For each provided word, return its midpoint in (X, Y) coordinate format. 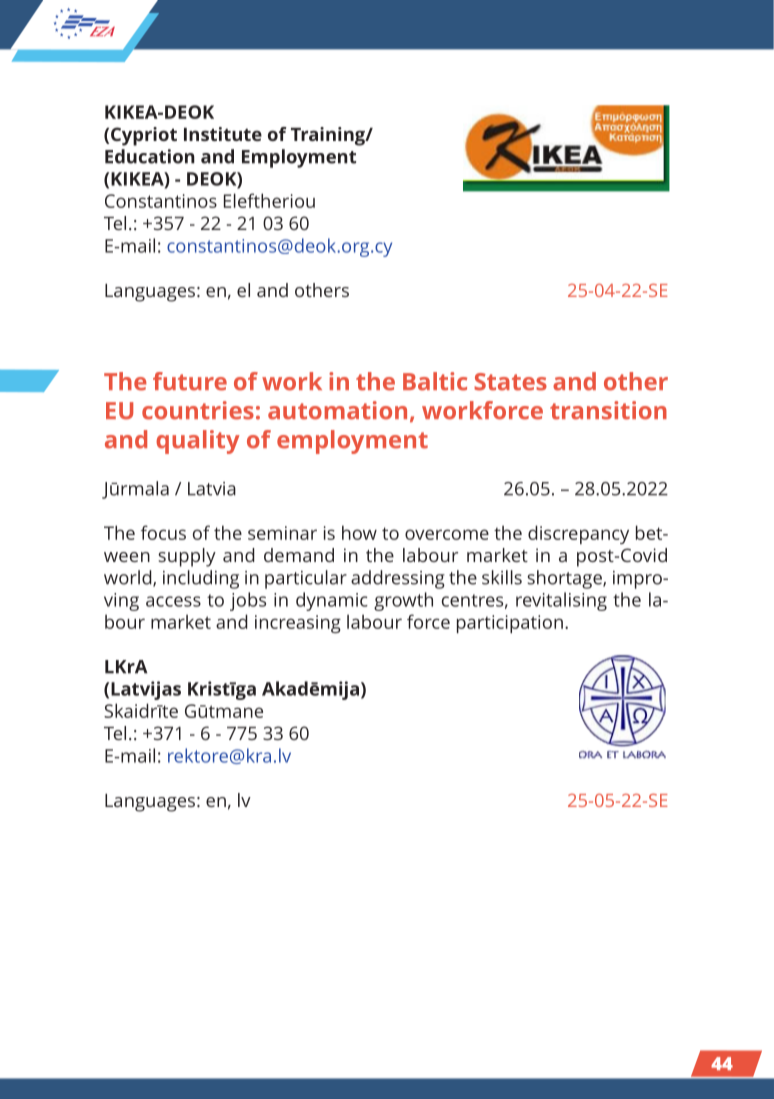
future (190, 381)
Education (150, 156)
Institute (223, 134)
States (510, 382)
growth (403, 601)
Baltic (435, 381)
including (201, 579)
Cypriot (144, 136)
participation (510, 624)
